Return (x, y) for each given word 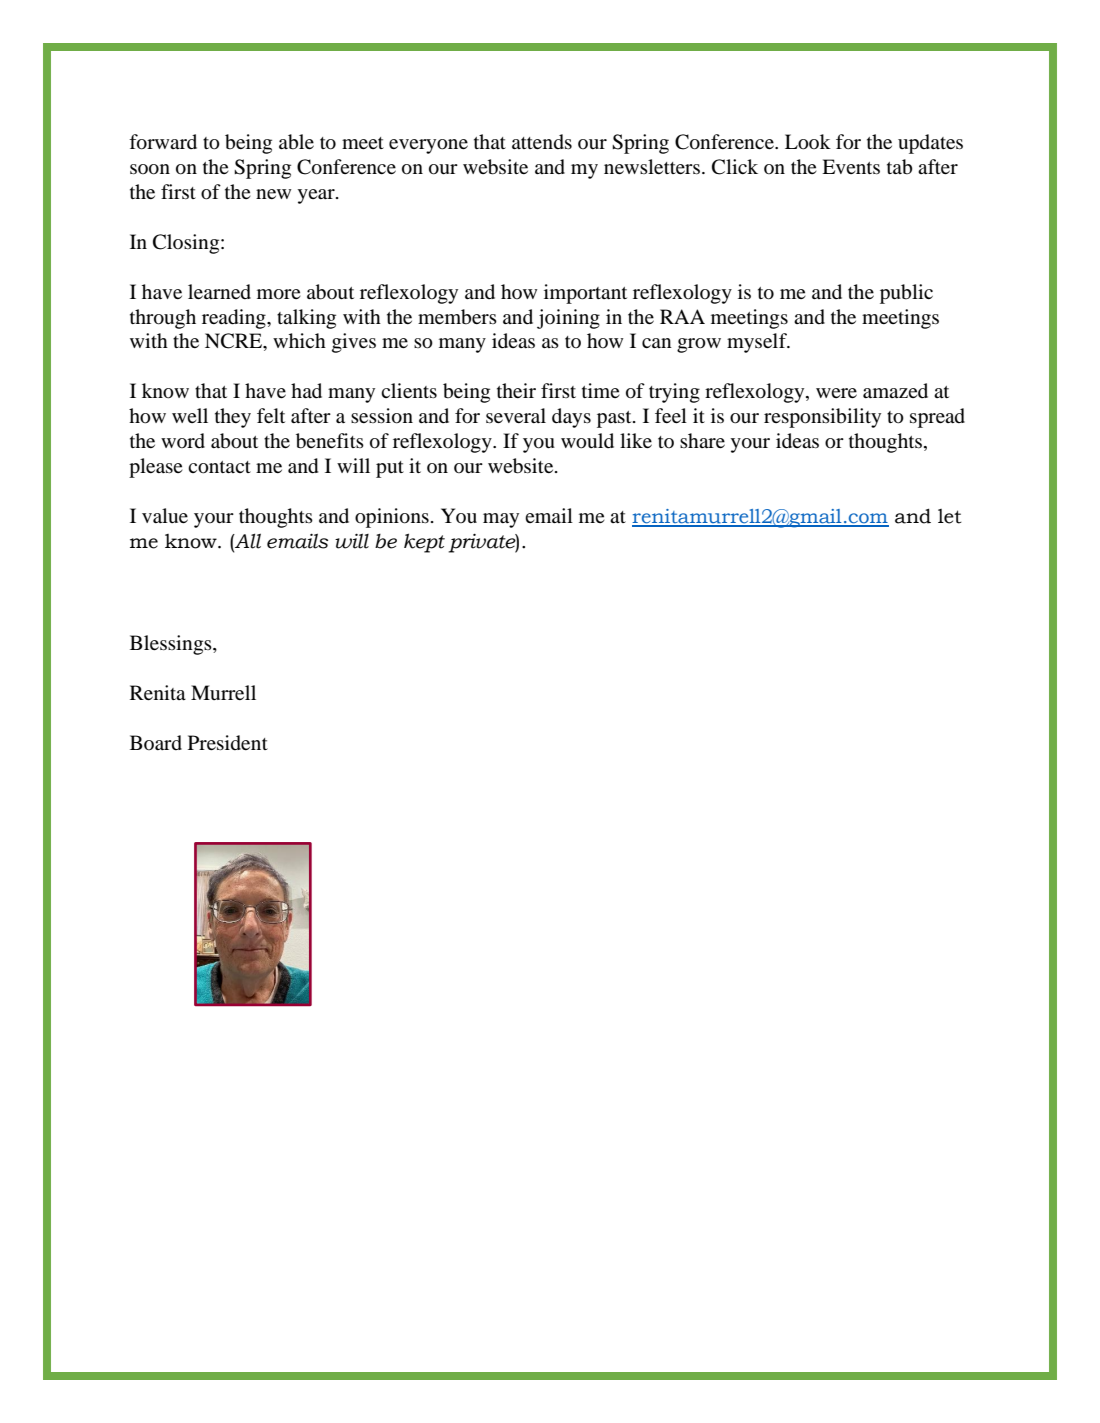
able (296, 142)
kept (424, 543)
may (501, 520)
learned (219, 292)
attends (542, 142)
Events (851, 166)
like (636, 440)
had (306, 390)
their (516, 390)
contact (219, 467)
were (836, 393)
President (228, 743)
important (585, 294)
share (702, 440)
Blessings (172, 645)
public (906, 294)
